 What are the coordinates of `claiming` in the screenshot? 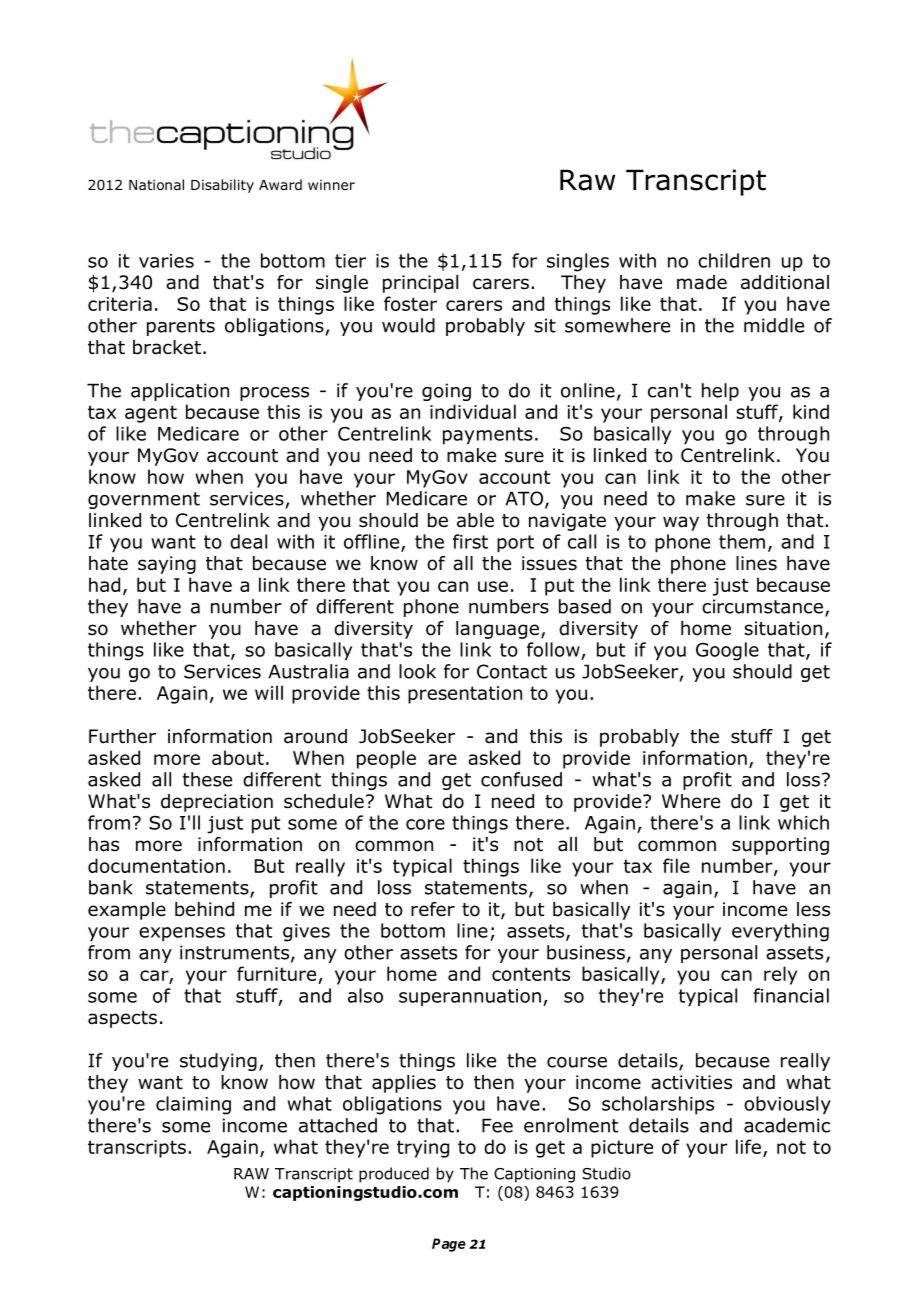 It's located at (193, 1105).
